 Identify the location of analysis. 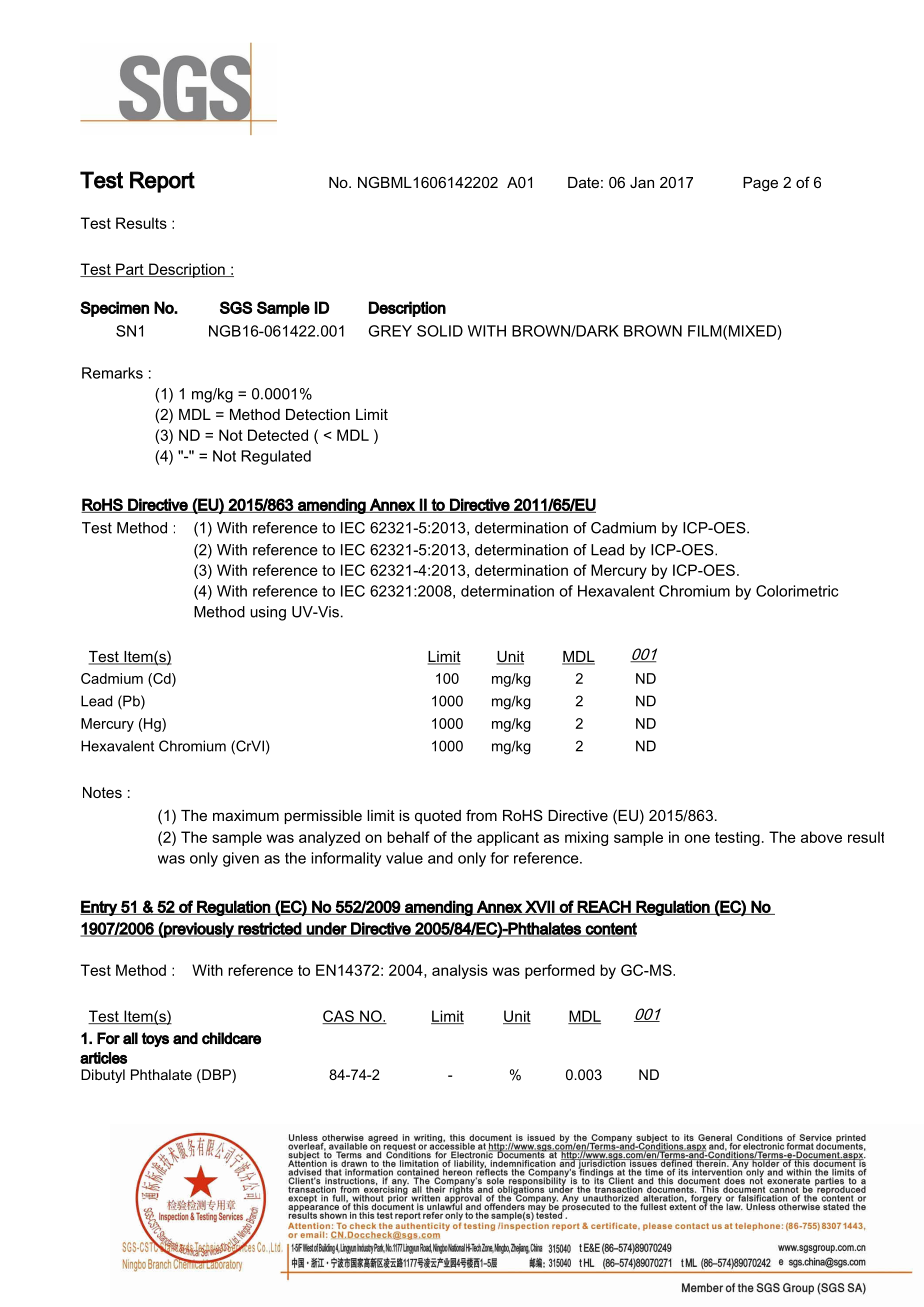
(460, 971).
